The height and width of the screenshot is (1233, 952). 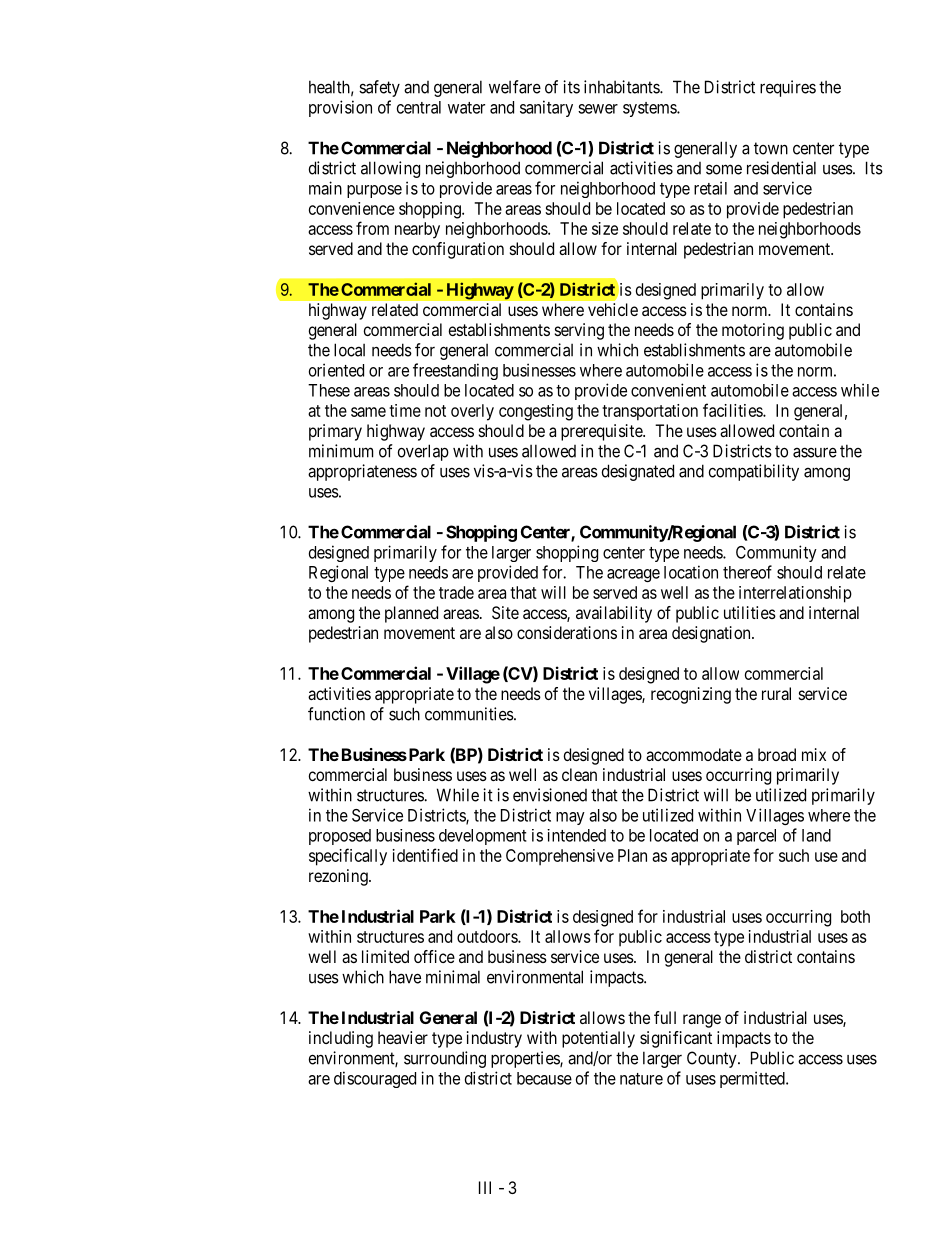 What do you see at coordinates (598, 109) in the screenshot?
I see `sewer` at bounding box center [598, 109].
